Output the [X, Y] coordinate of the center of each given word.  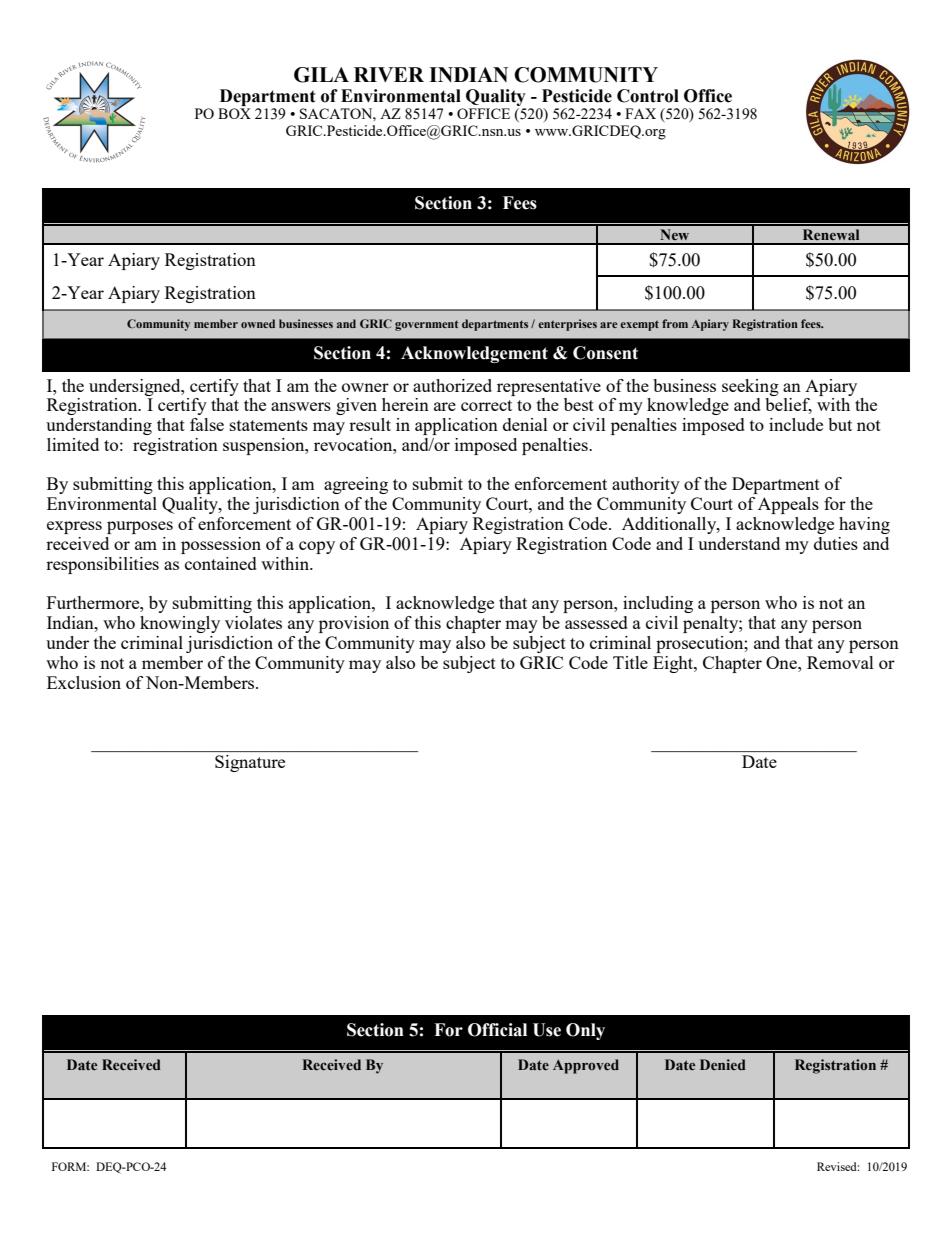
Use [547, 1030]
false [207, 424]
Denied [723, 1064]
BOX [234, 113]
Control [648, 96]
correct [486, 405]
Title [630, 662]
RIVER [389, 74]
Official [497, 1030]
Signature [250, 763]
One [782, 662]
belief [788, 406]
